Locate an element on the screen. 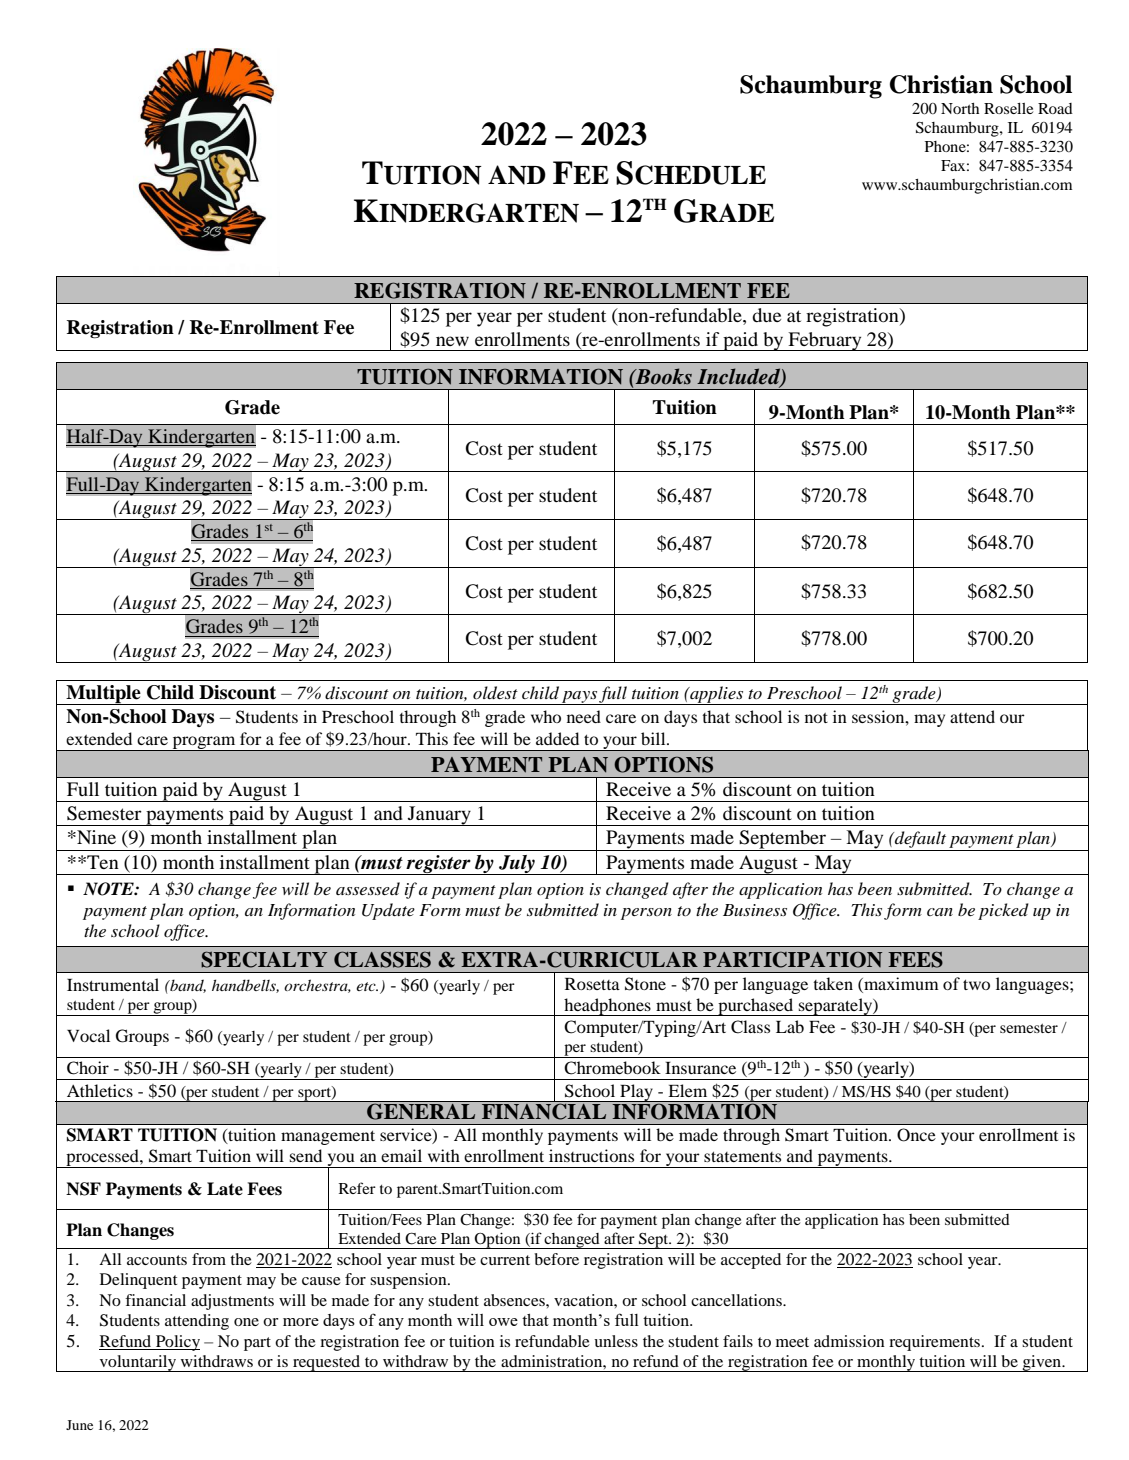  added is located at coordinates (557, 738).
